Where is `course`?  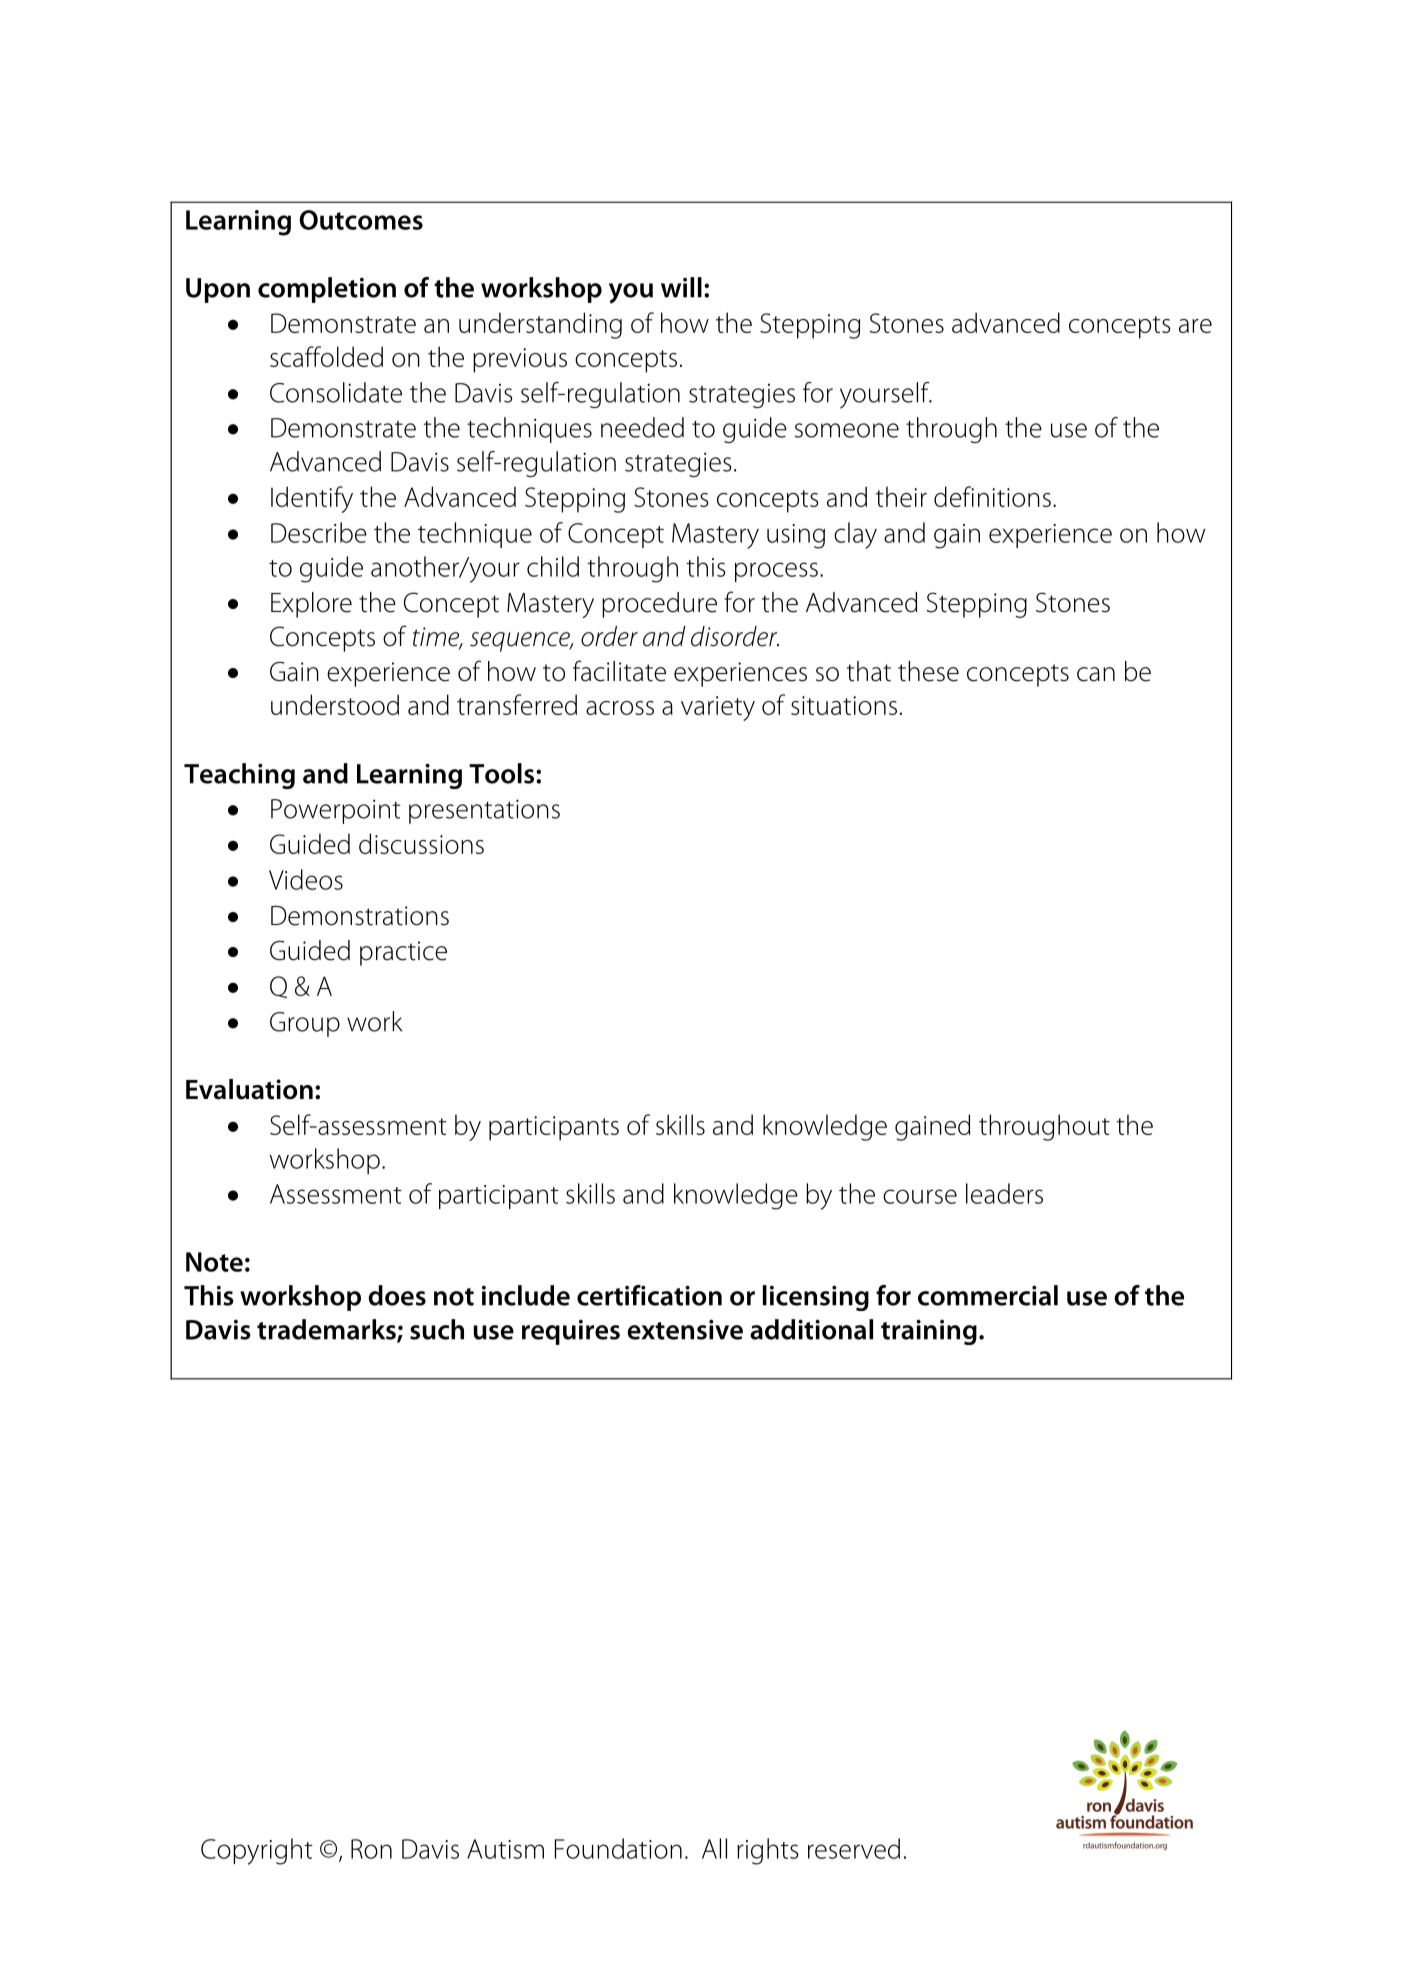
course is located at coordinates (920, 1196).
